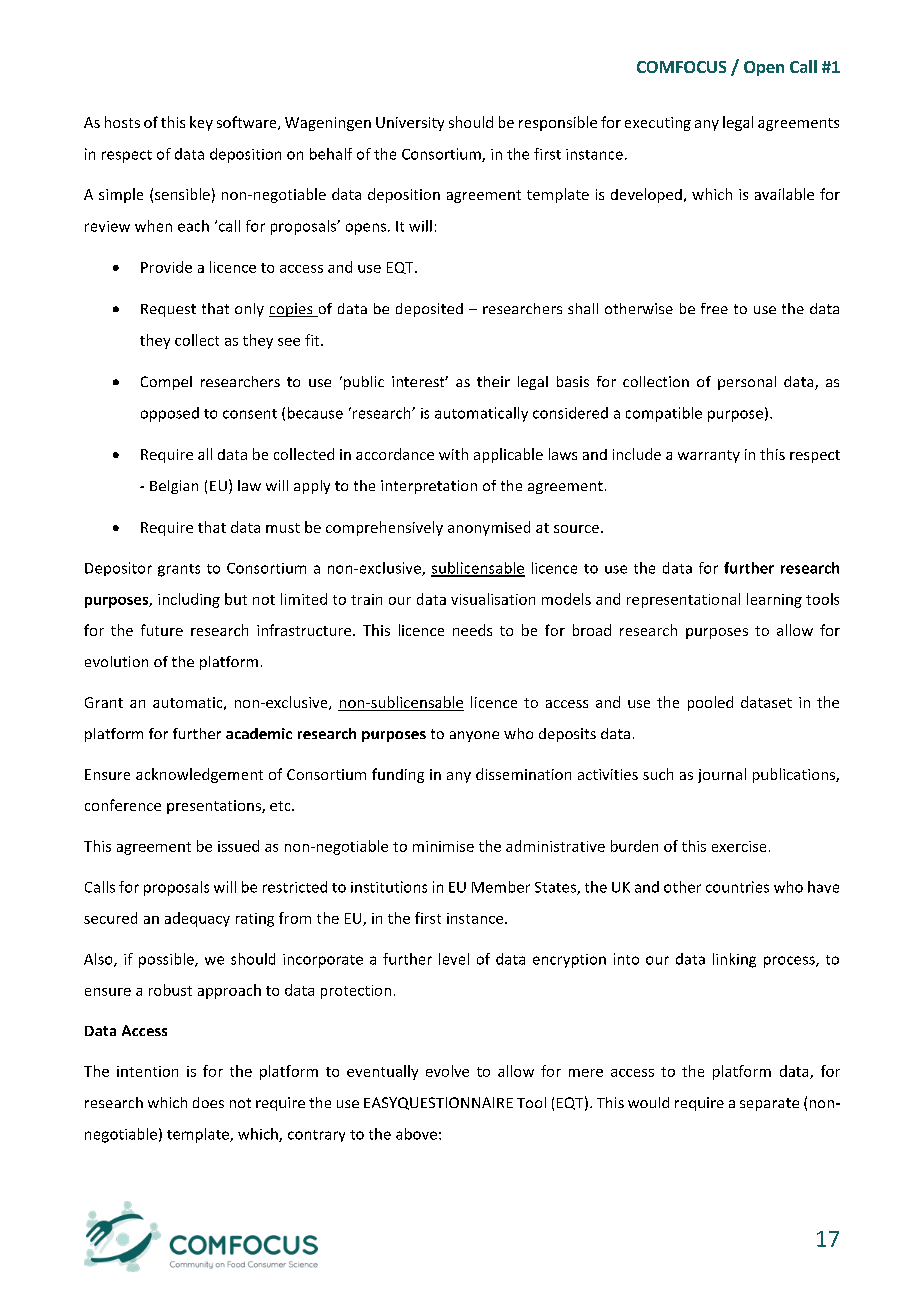  Describe the element at coordinates (208, 1102) in the document. I see `does` at that location.
